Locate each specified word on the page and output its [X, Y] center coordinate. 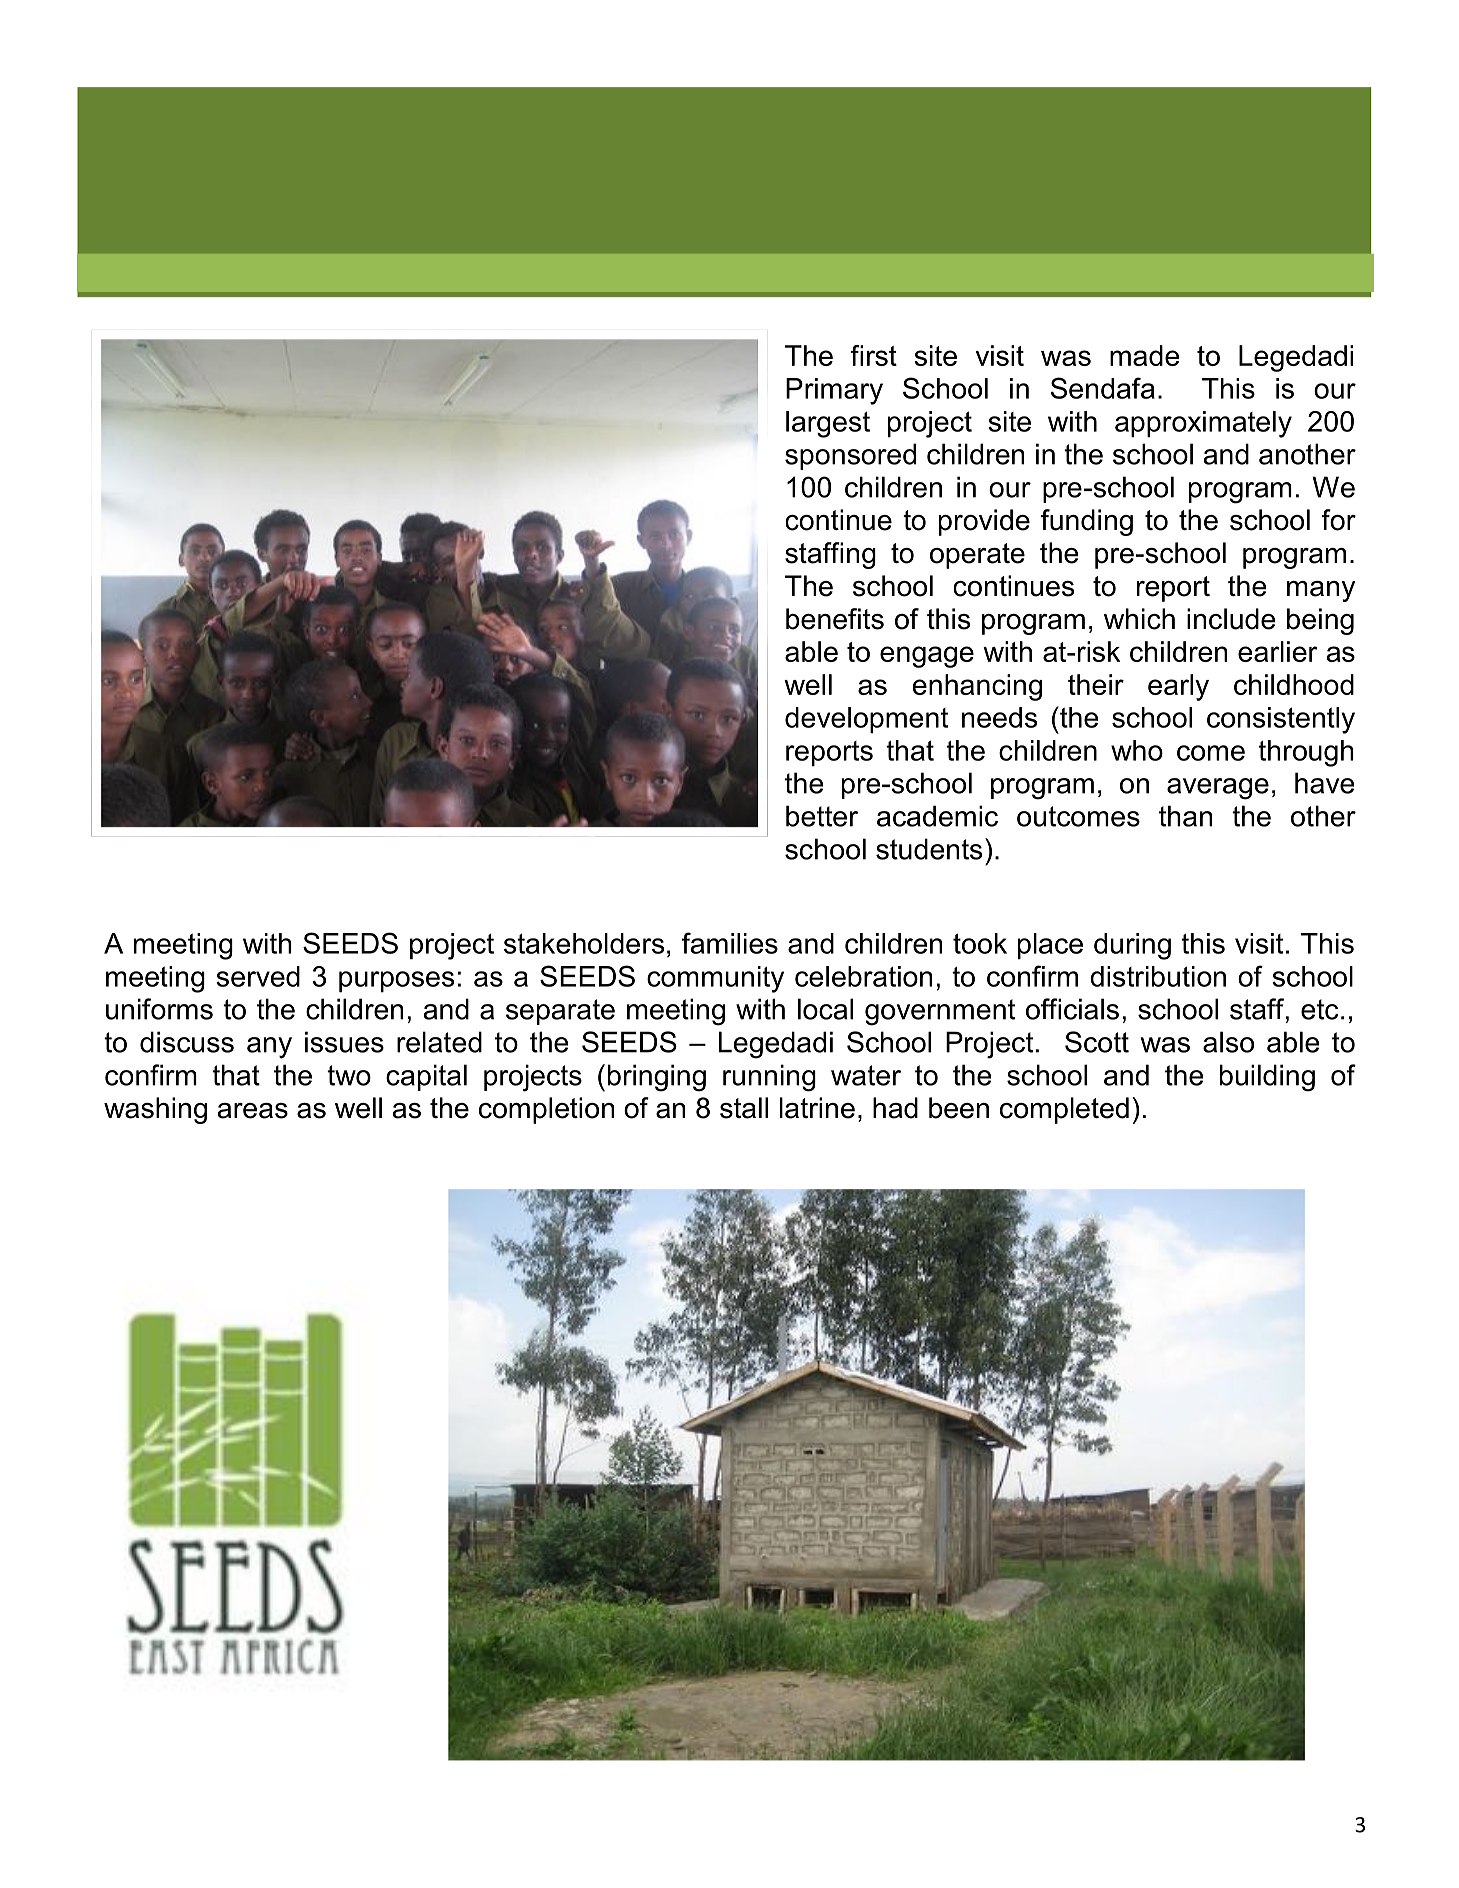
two [349, 1075]
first [873, 355]
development [866, 720]
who [1137, 750]
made [1145, 355]
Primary [834, 391]
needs [999, 717]
